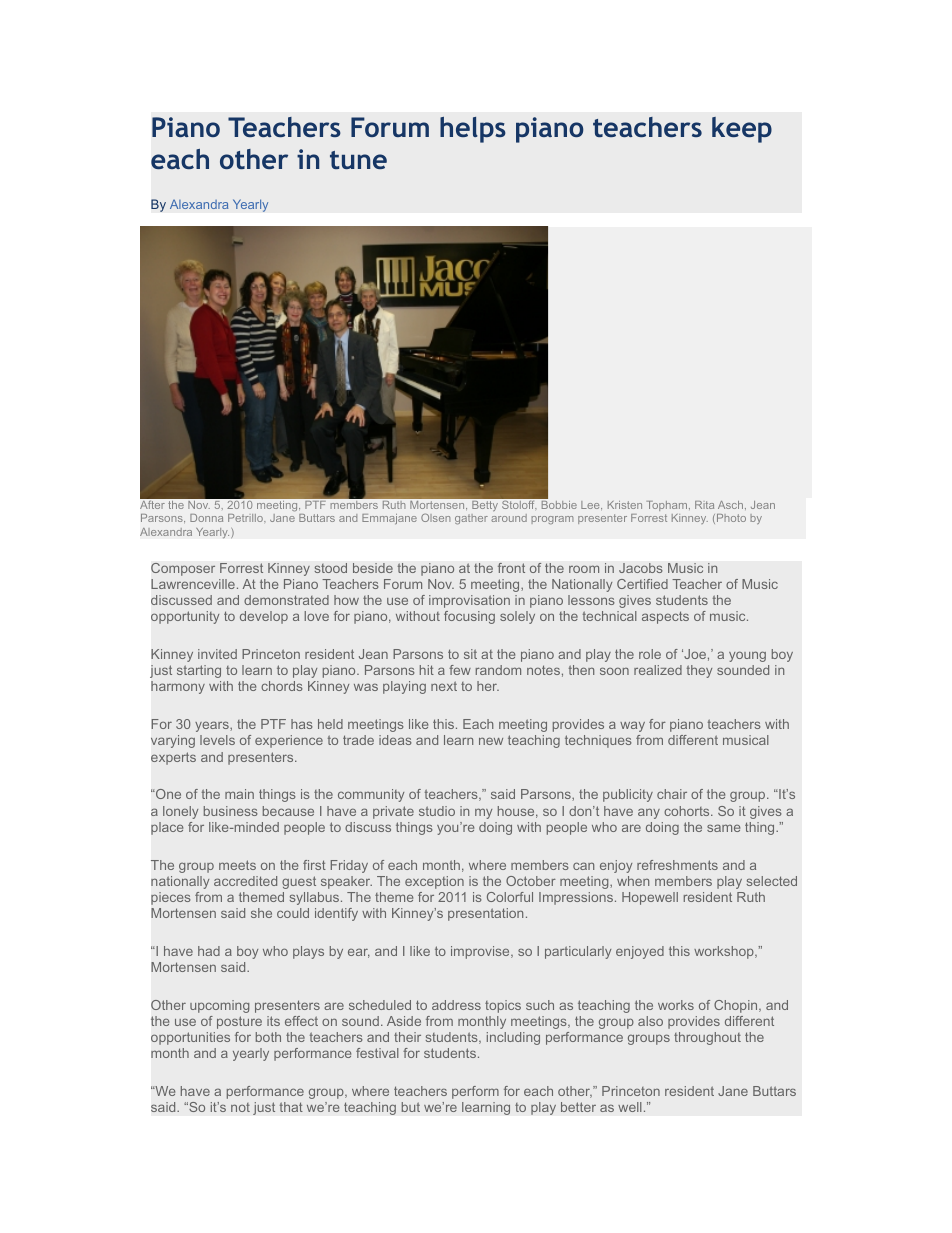 This page has height=1233, width=952. Describe the element at coordinates (268, 1037) in the page. I see `both` at that location.
